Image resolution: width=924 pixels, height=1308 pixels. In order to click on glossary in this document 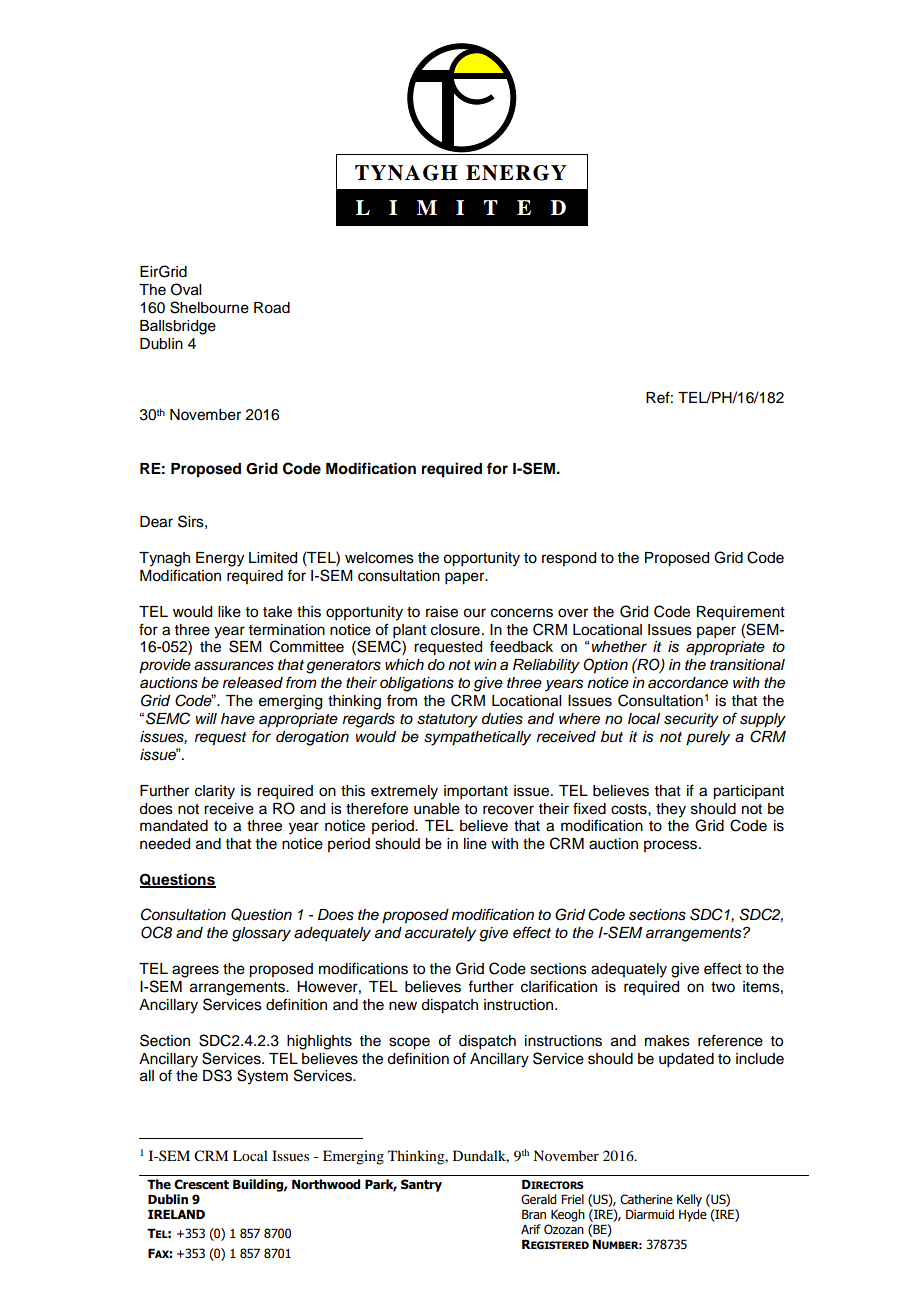, I will do `click(261, 934)`.
